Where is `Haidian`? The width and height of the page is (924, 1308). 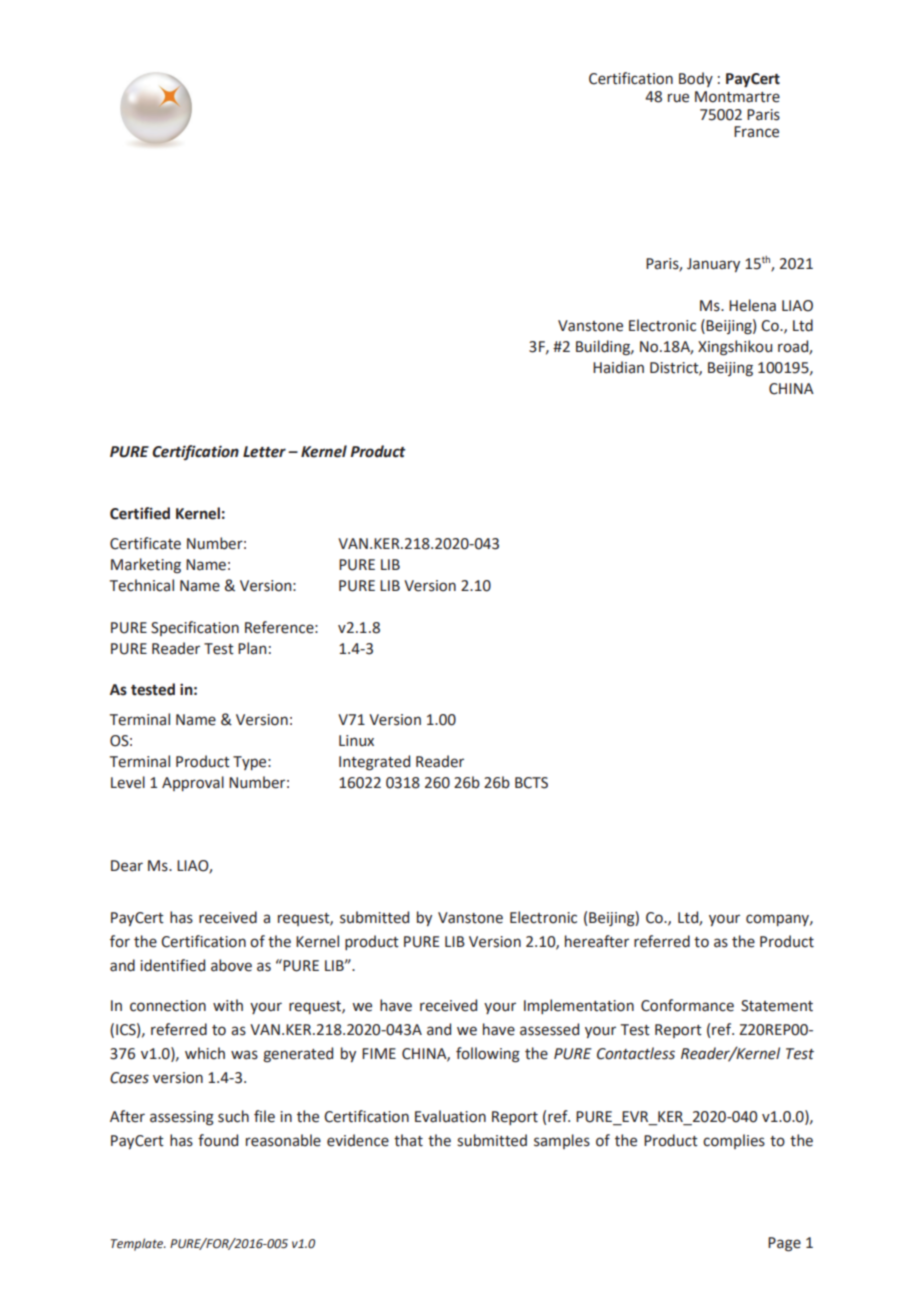 Haidian is located at coordinates (618, 367).
